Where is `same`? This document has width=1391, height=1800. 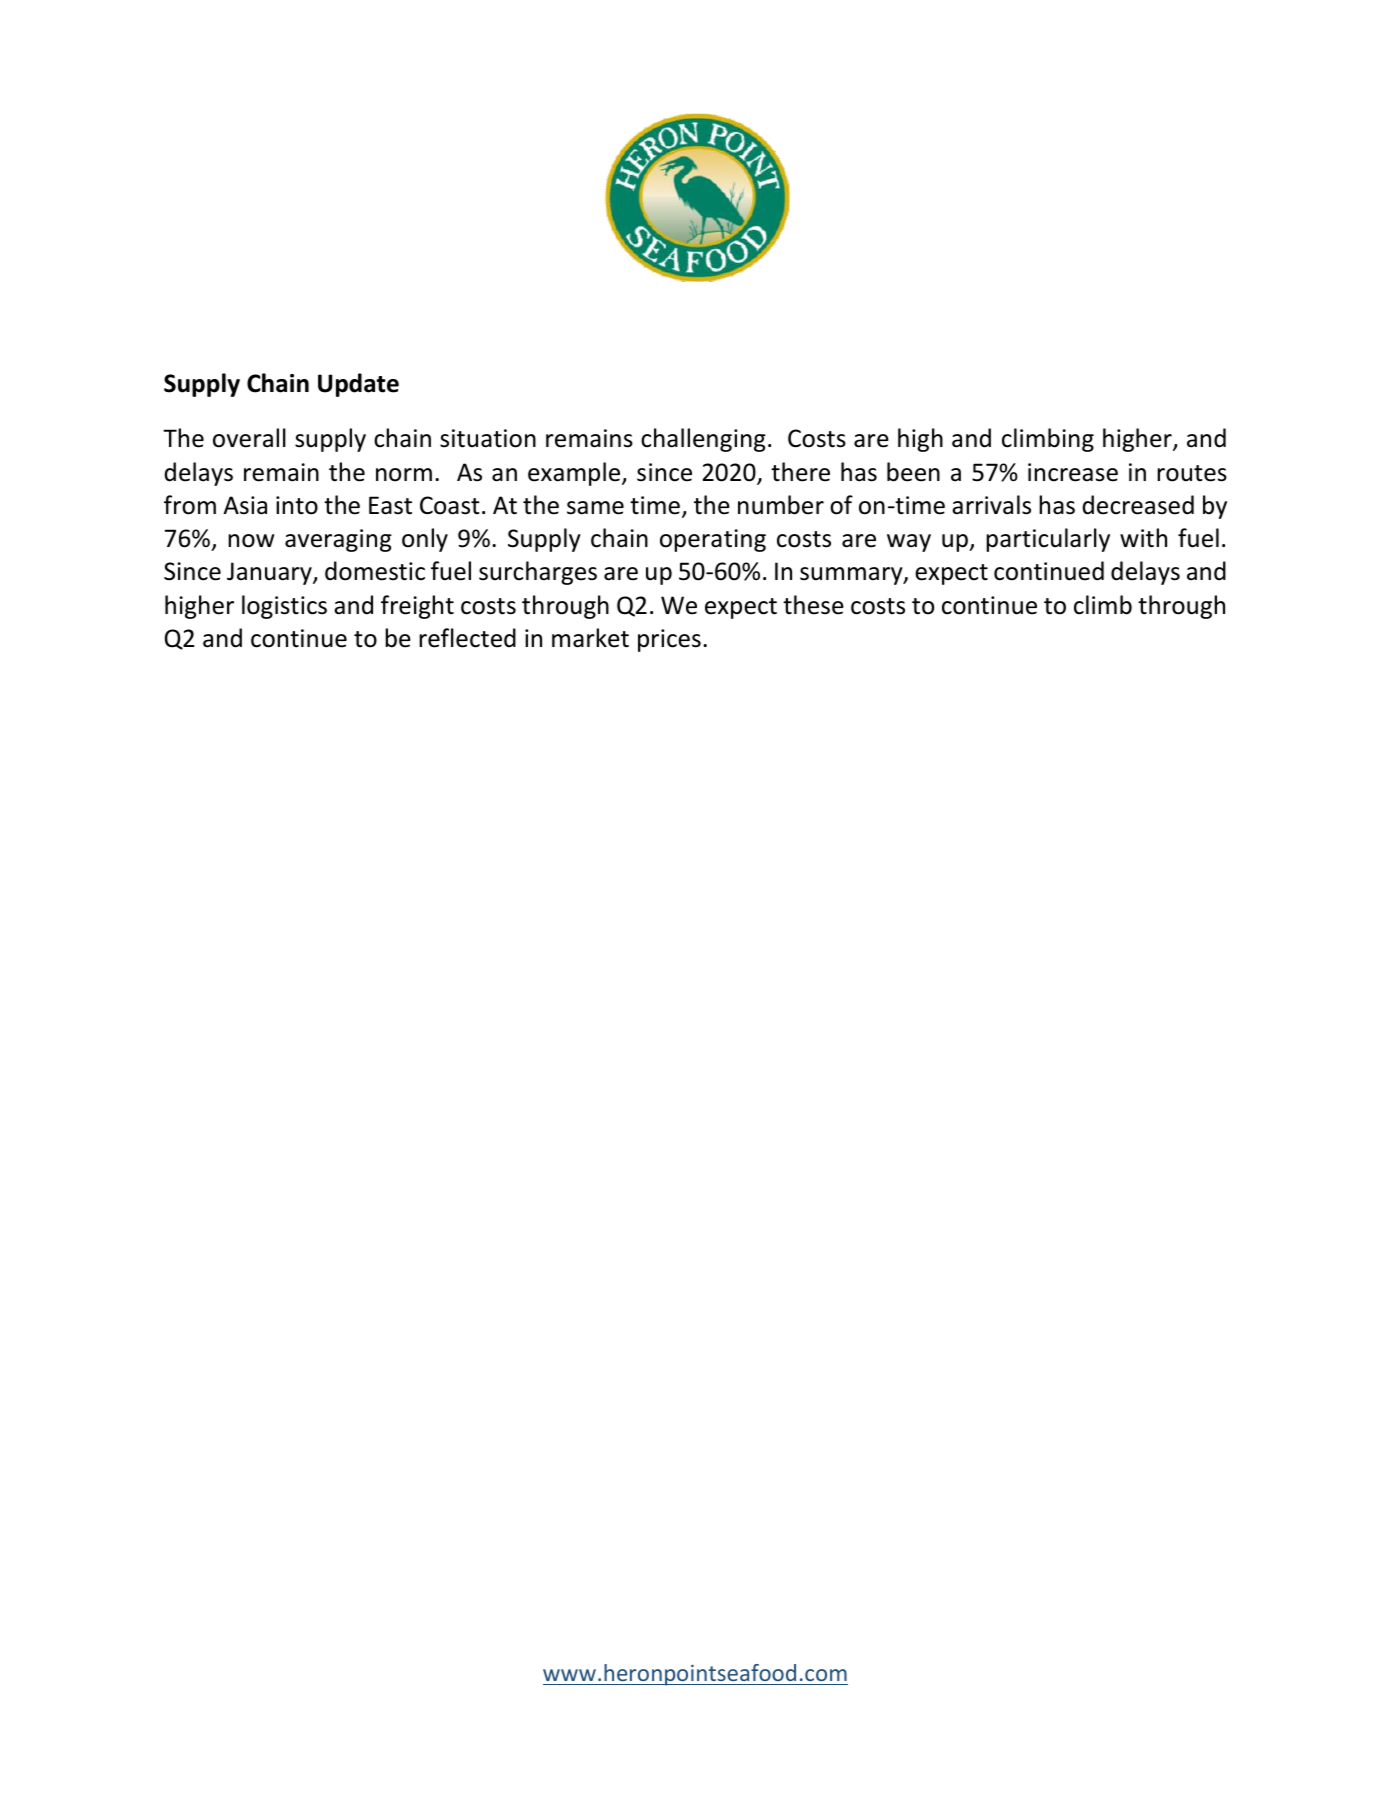 same is located at coordinates (595, 508).
